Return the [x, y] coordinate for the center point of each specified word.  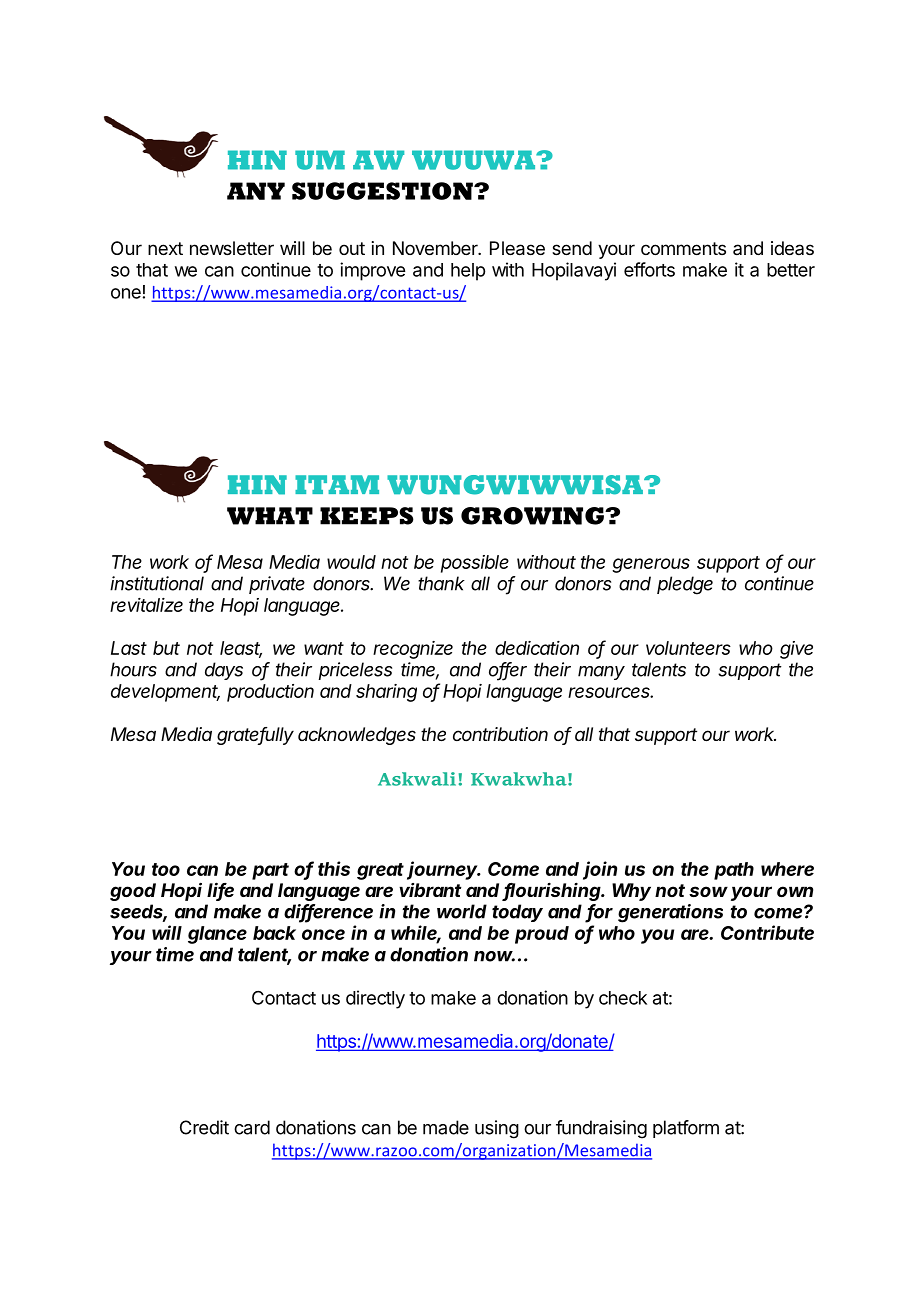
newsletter [232, 248]
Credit [204, 1127]
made [446, 1127]
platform [686, 1129]
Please [517, 248]
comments [683, 248]
